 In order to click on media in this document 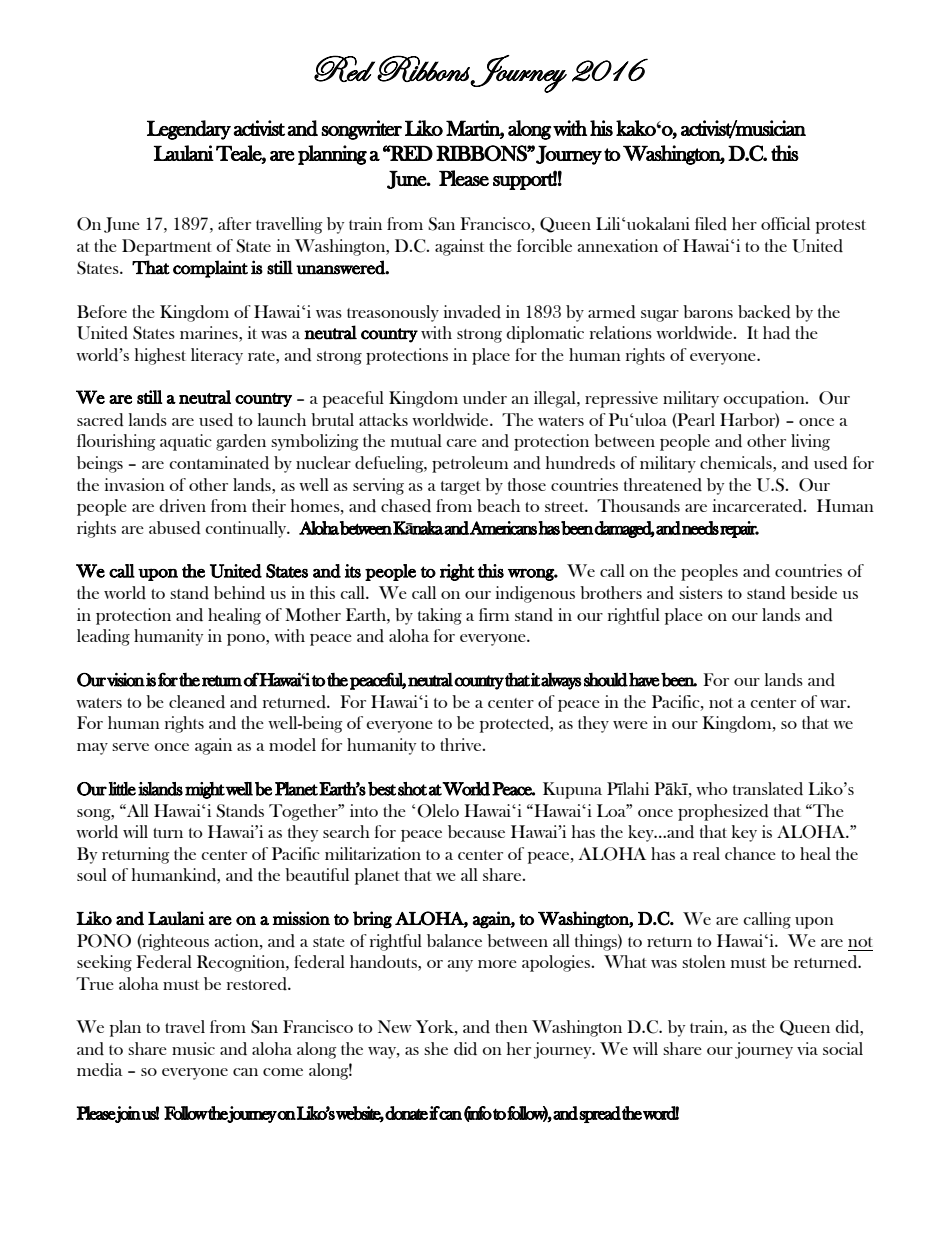, I will do `click(100, 1070)`.
